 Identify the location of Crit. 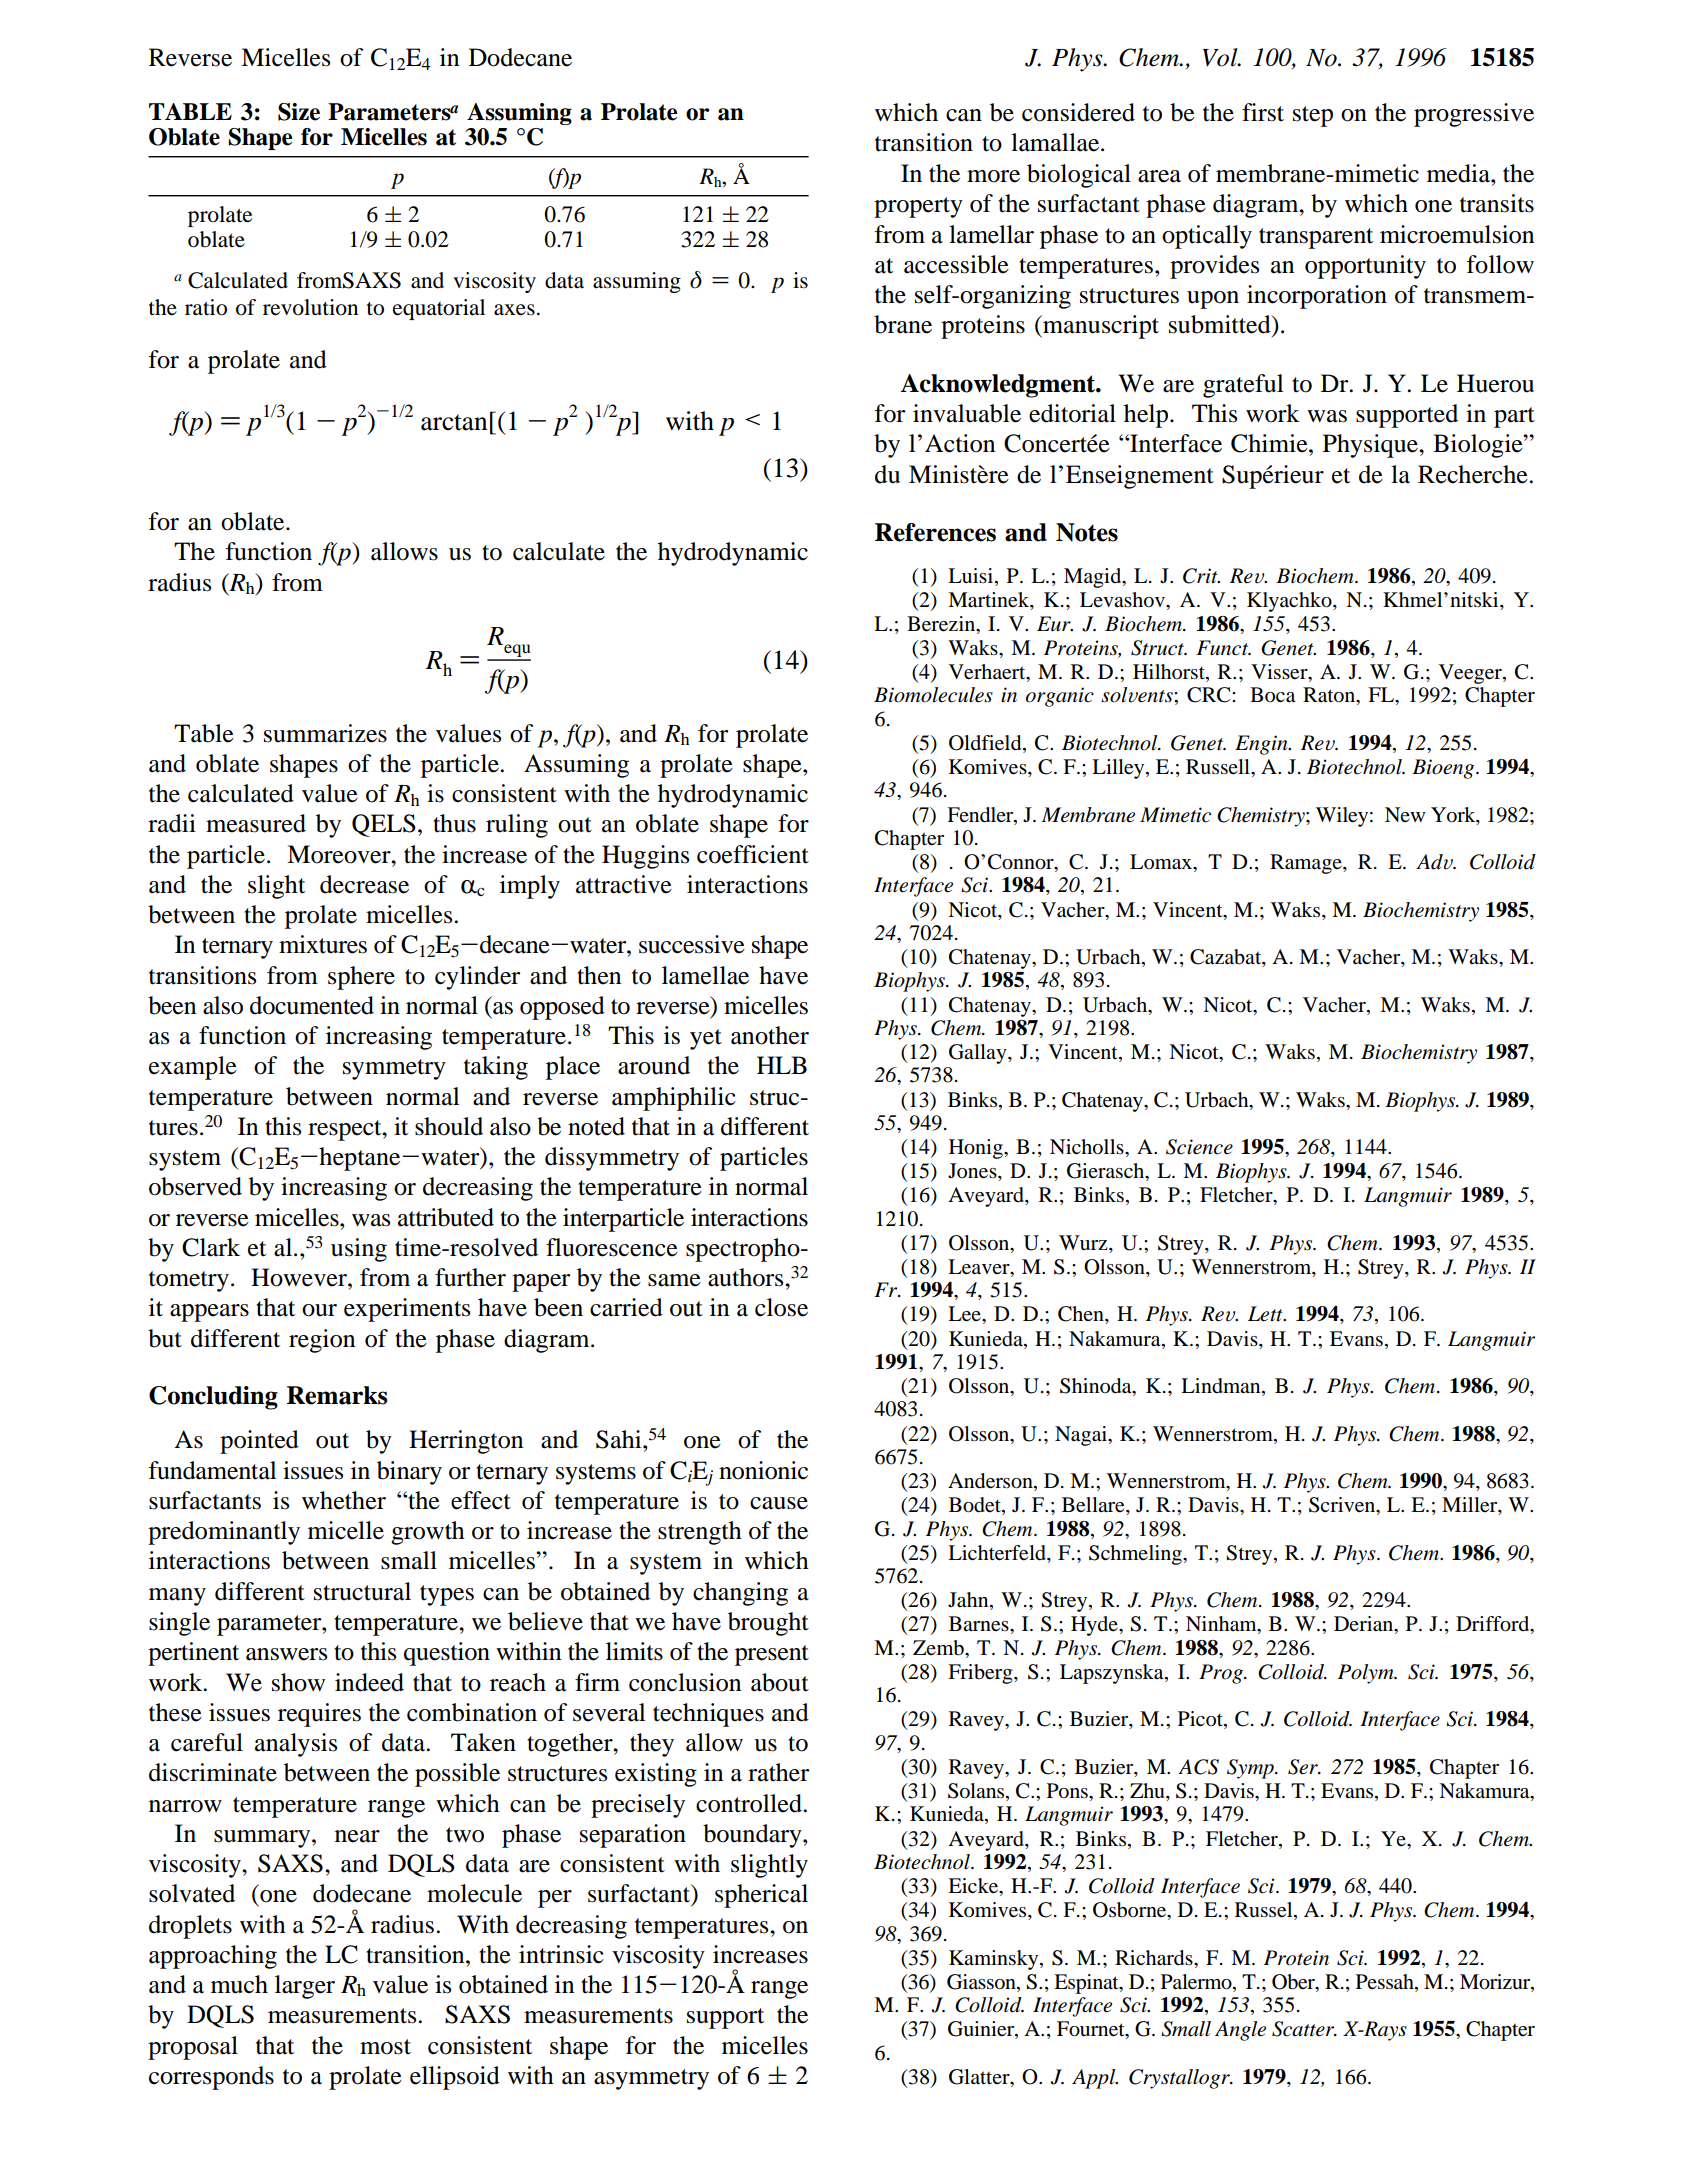
(1201, 576).
